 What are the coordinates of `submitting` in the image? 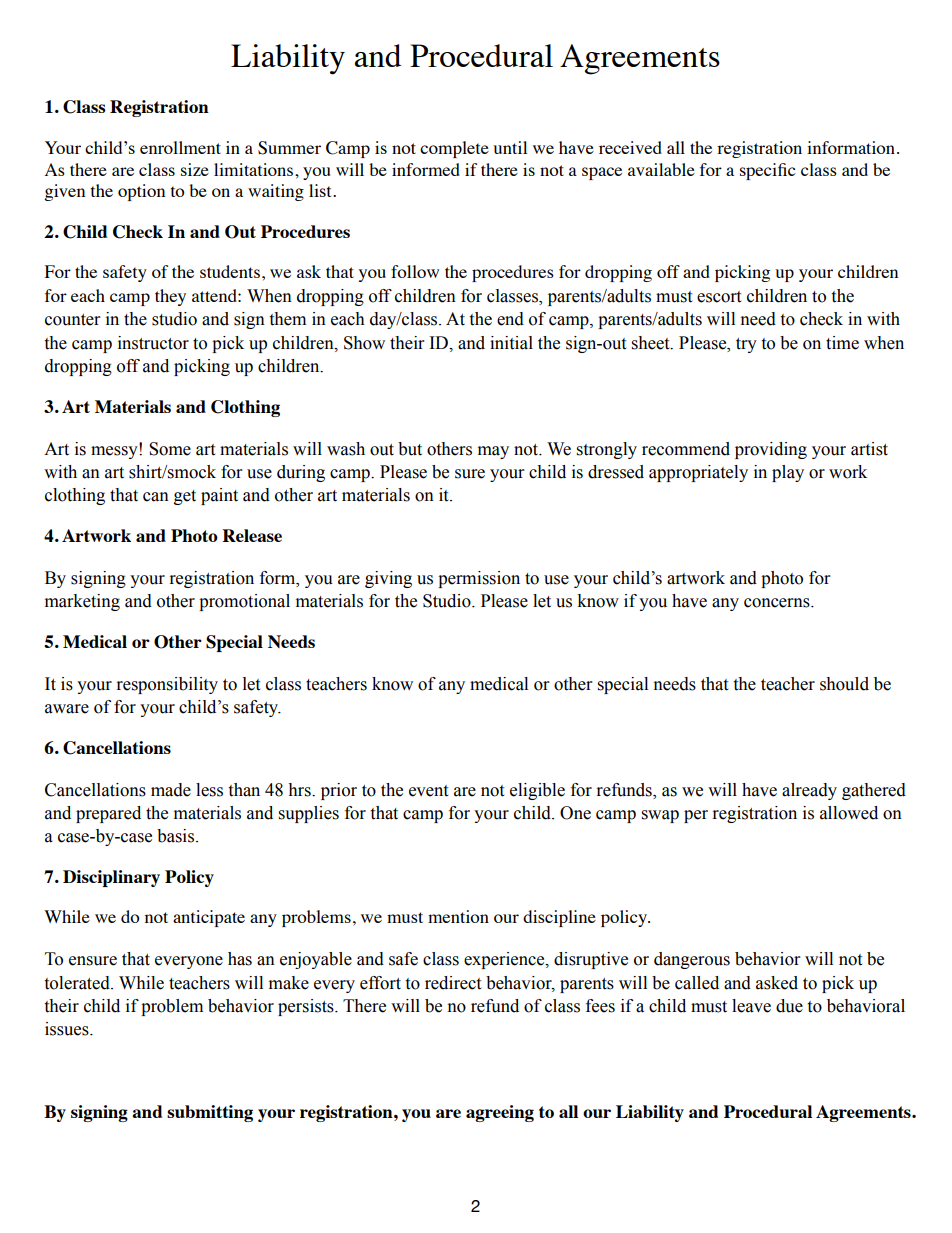 It's located at (210, 1113).
